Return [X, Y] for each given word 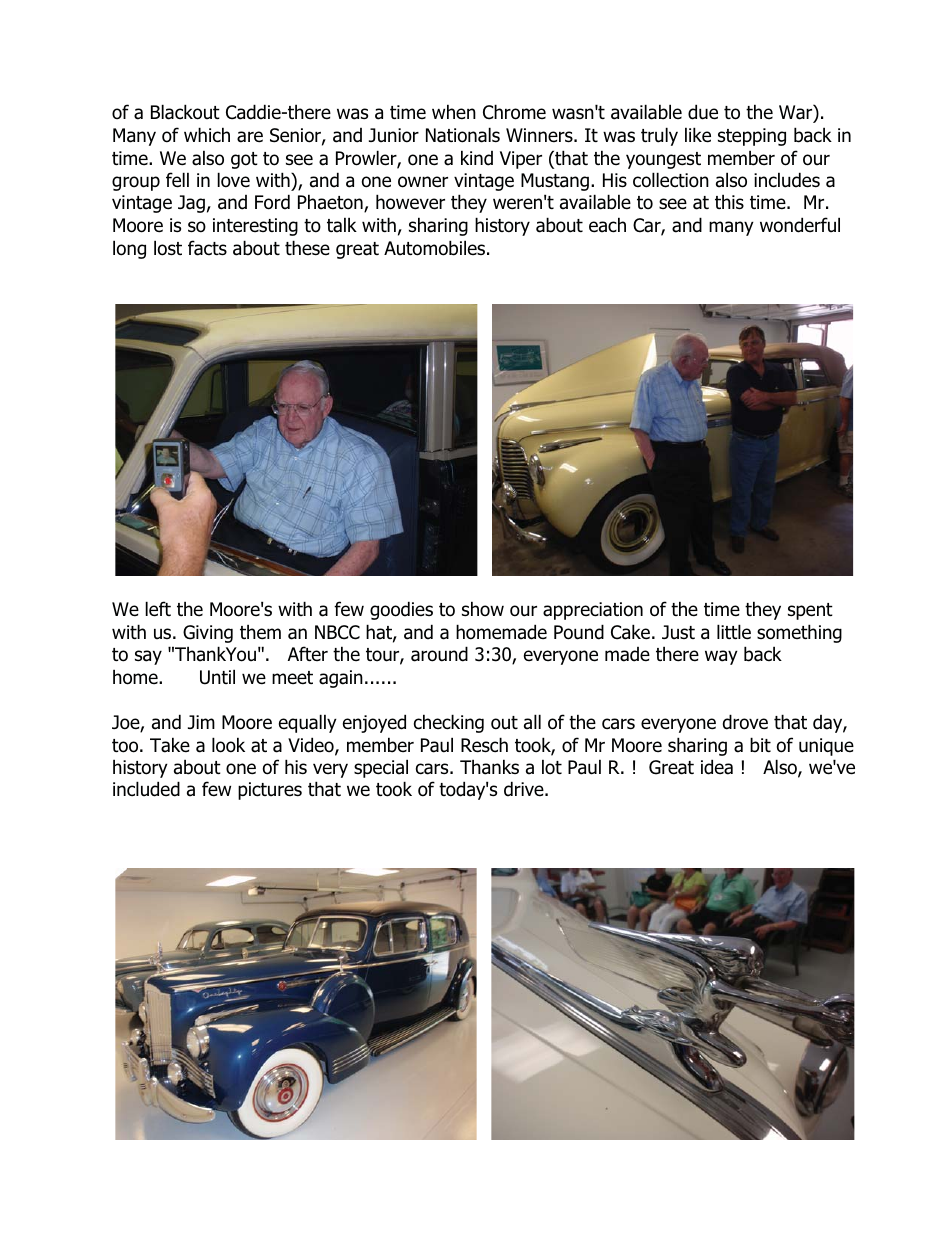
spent [810, 611]
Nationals [463, 135]
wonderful [800, 225]
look [228, 745]
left [158, 609]
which [207, 135]
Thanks [489, 767]
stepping [752, 137]
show [483, 609]
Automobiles [436, 248]
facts [207, 248]
